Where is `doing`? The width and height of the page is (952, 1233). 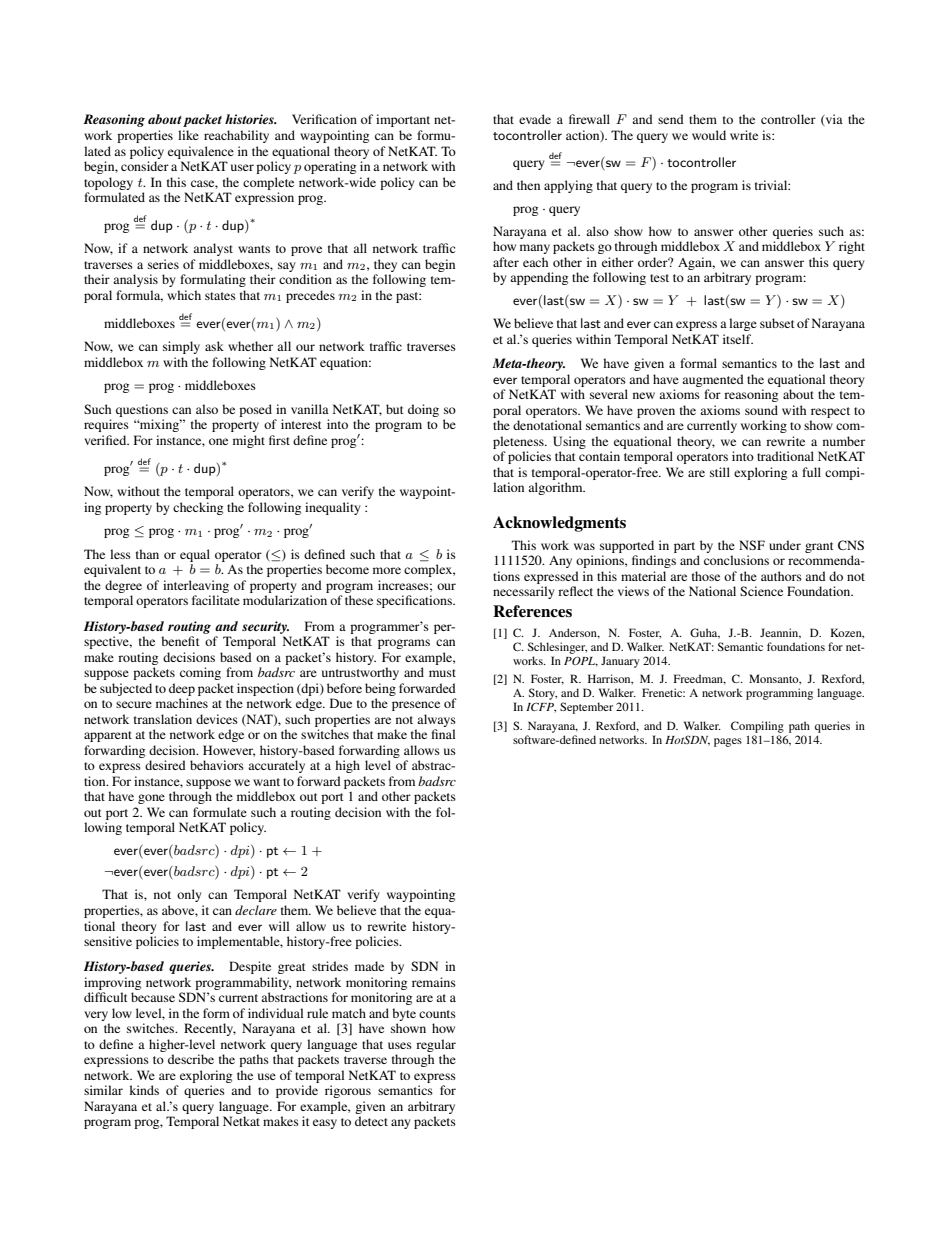 doing is located at coordinates (423, 410).
